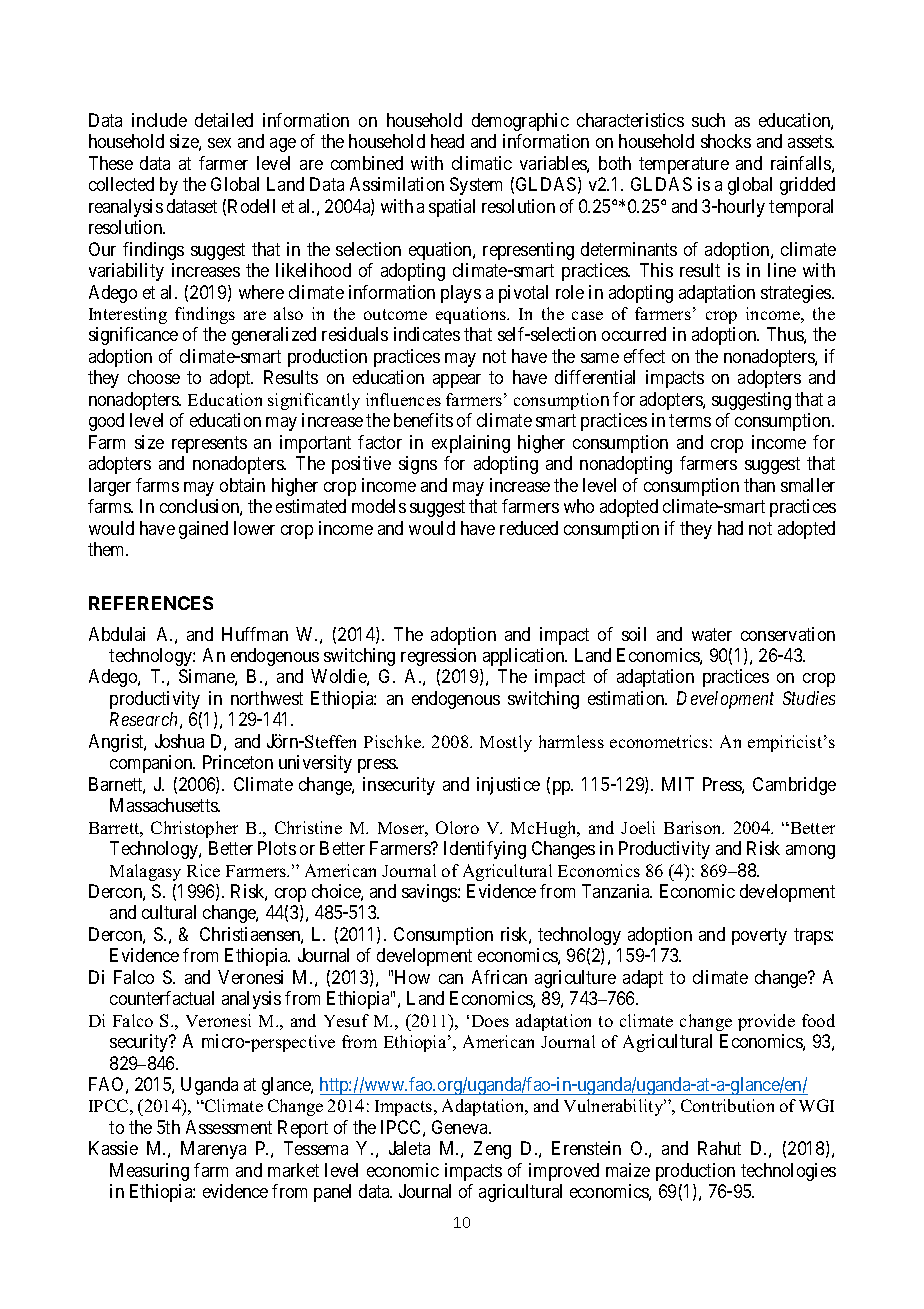 This screenshot has height=1309, width=924. What do you see at coordinates (726, 141) in the screenshot?
I see `shocks` at bounding box center [726, 141].
